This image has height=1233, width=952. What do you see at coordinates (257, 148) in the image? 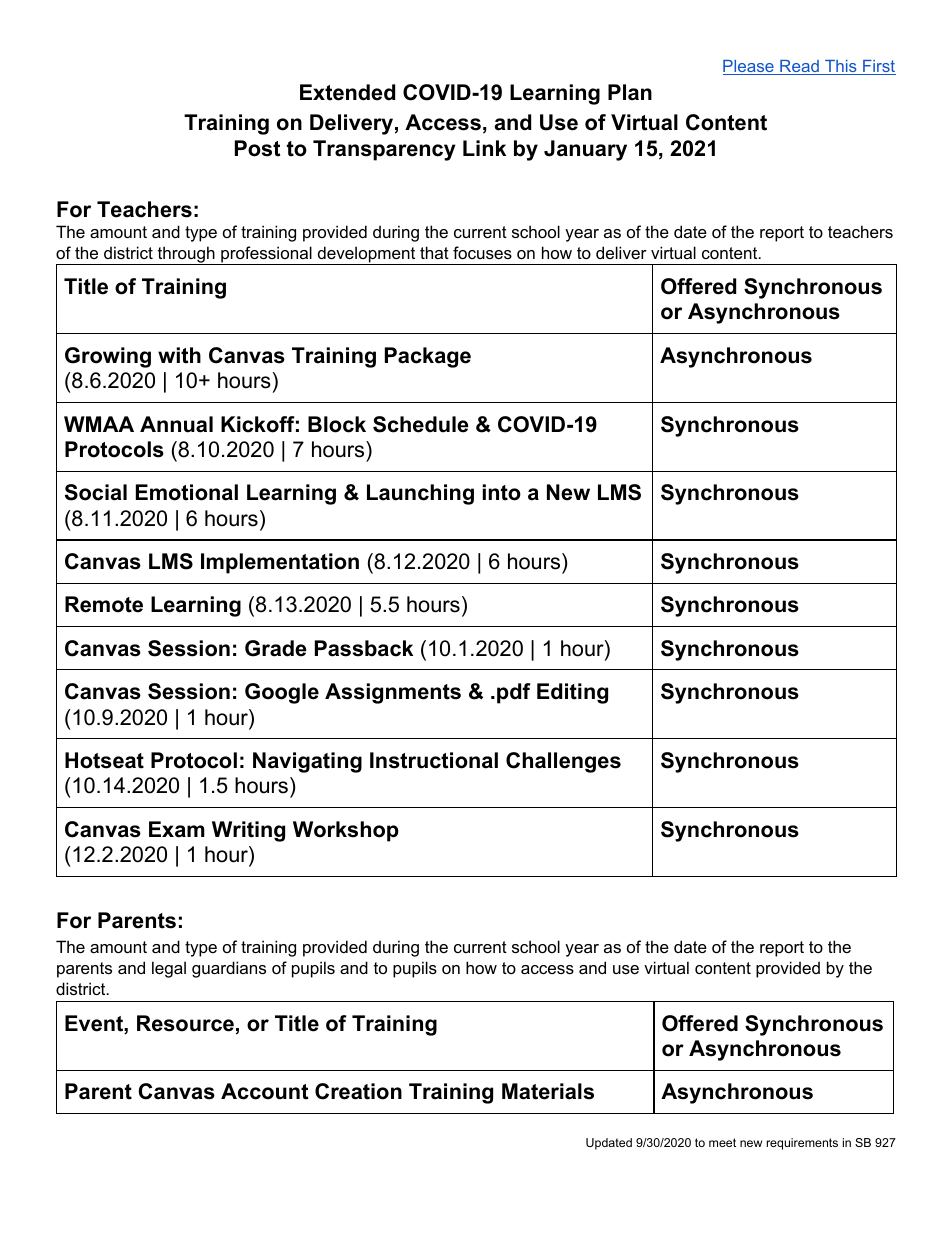
I see `Post` at bounding box center [257, 148].
